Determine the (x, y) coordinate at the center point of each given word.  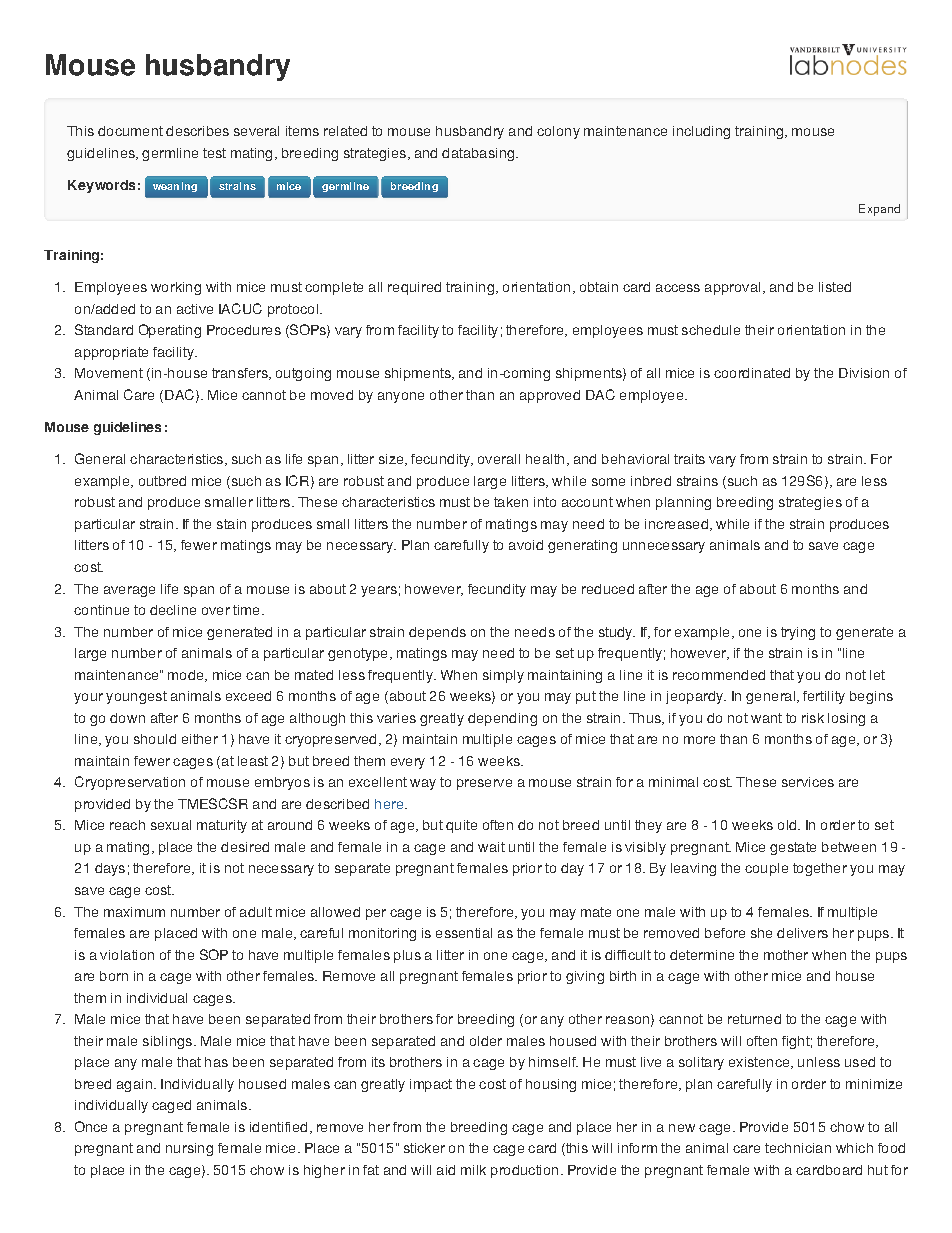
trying (798, 633)
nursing (189, 1149)
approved (550, 396)
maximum (134, 912)
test (214, 153)
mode (187, 676)
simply (503, 676)
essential (464, 933)
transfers (241, 374)
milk (473, 1170)
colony (558, 132)
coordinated (752, 373)
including (701, 132)
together (820, 869)
